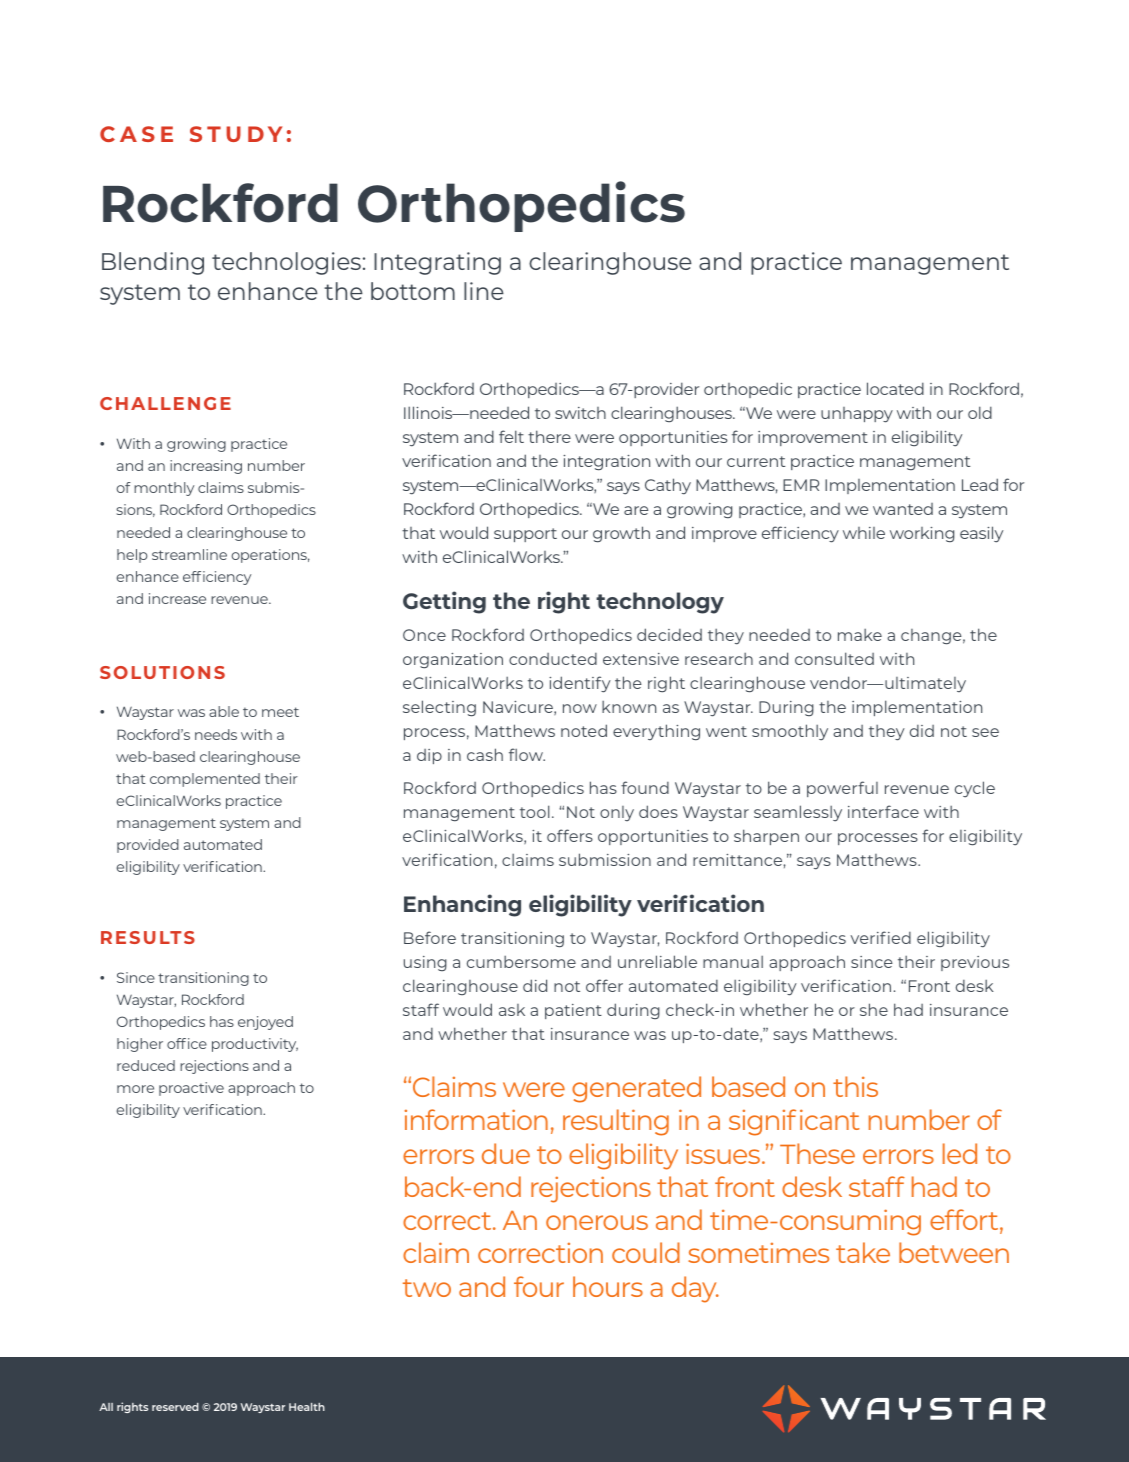  Describe the element at coordinates (553, 659) in the image. I see `conducted` at that location.
